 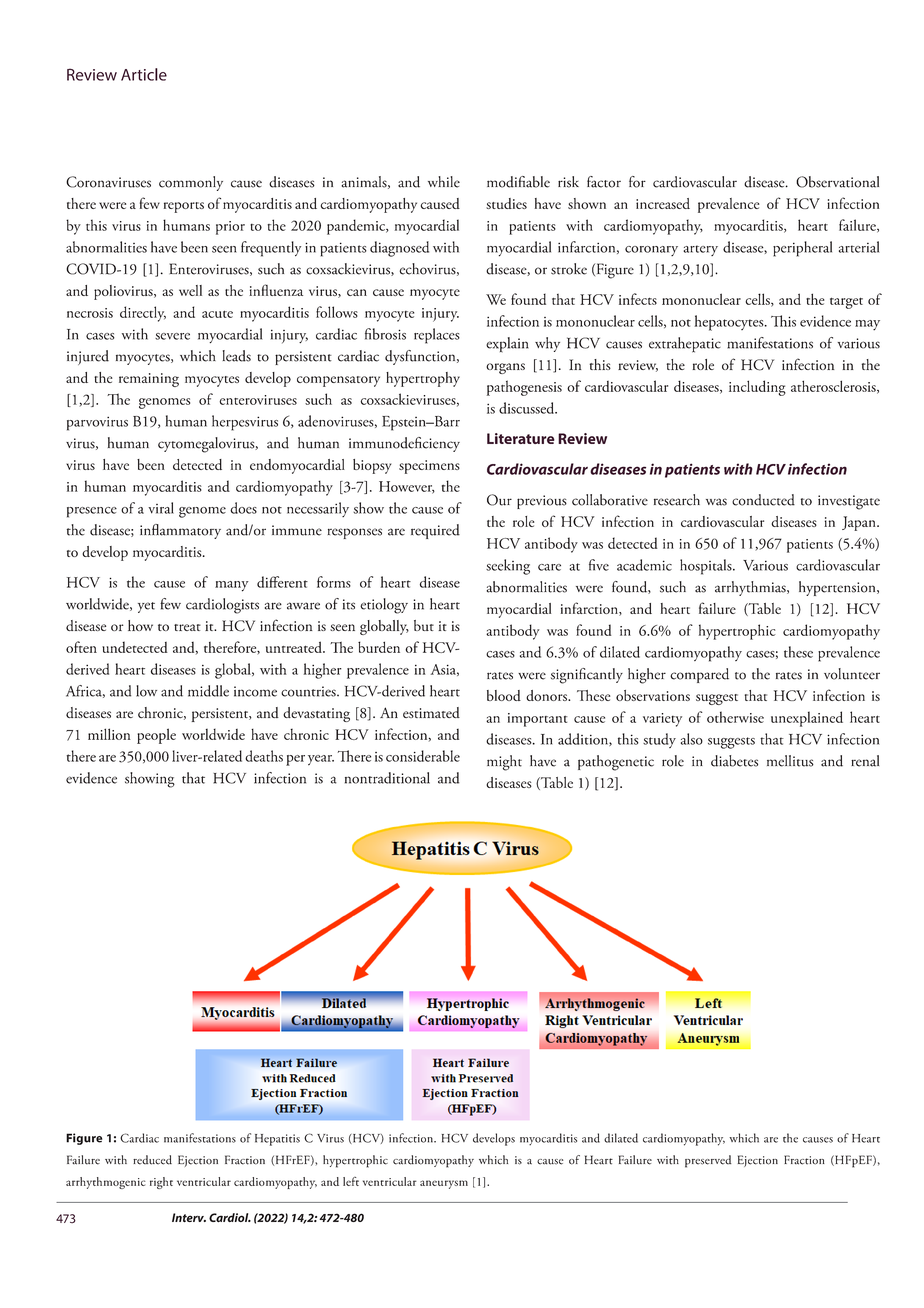 What do you see at coordinates (444, 182) in the screenshot?
I see `while` at bounding box center [444, 182].
